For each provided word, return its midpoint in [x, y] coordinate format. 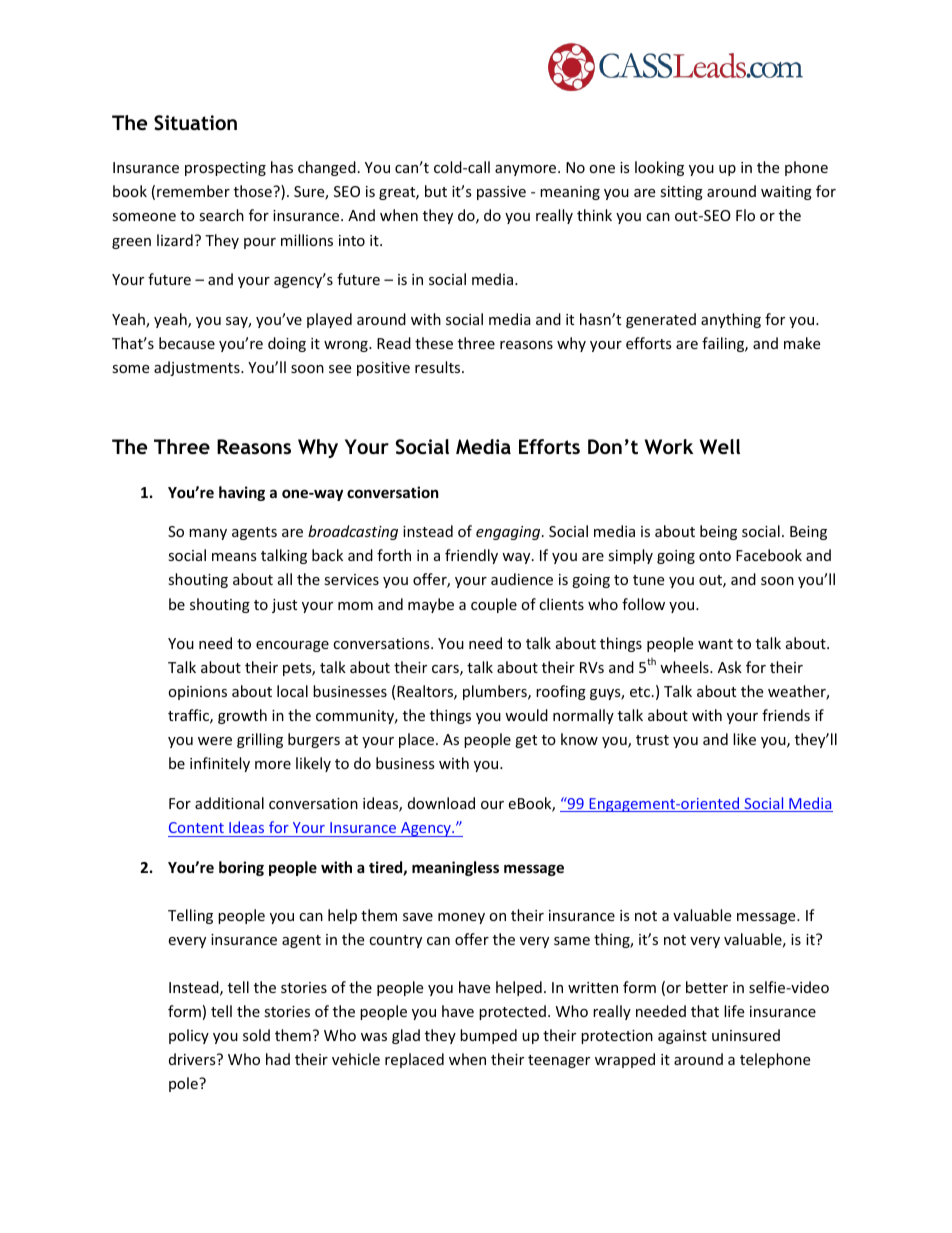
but [436, 191]
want [715, 644]
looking [659, 168]
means [234, 557]
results [439, 367]
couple [494, 605]
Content [196, 827]
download [441, 803]
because [187, 343]
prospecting [225, 169]
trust [652, 740]
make [802, 343]
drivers [193, 1059]
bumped [488, 1036]
